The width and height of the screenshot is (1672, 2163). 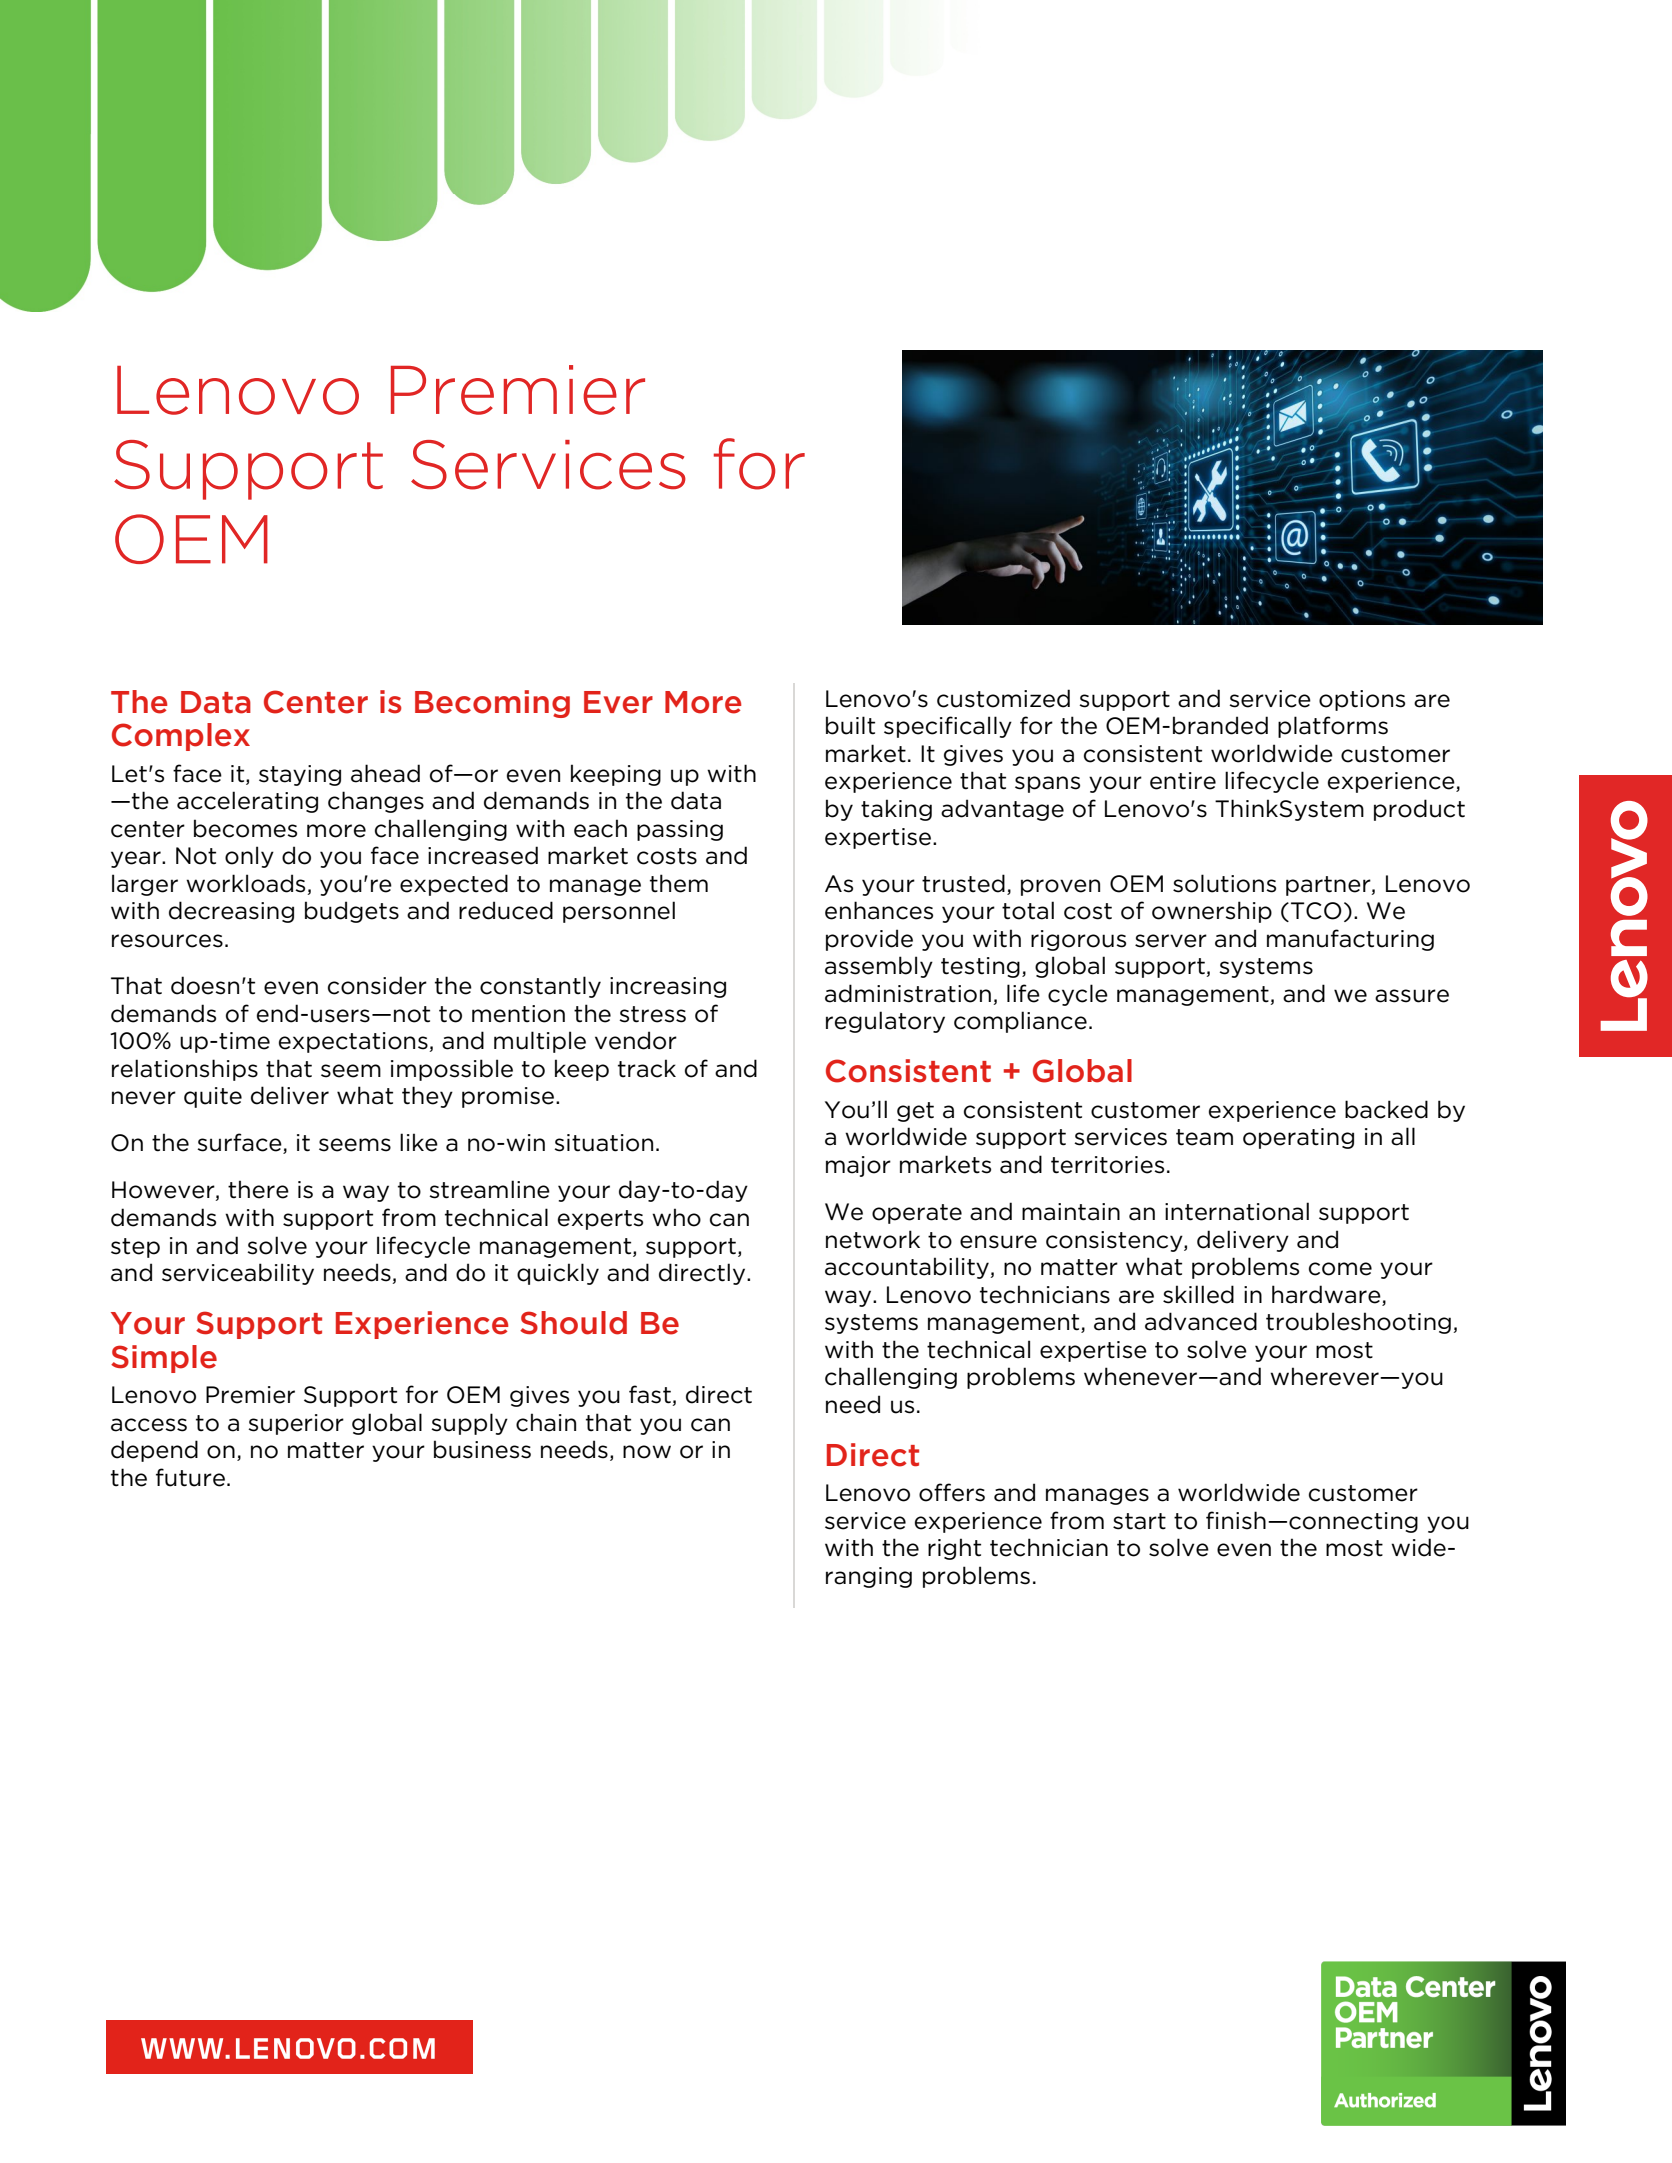 I want to click on major, so click(x=858, y=1166).
